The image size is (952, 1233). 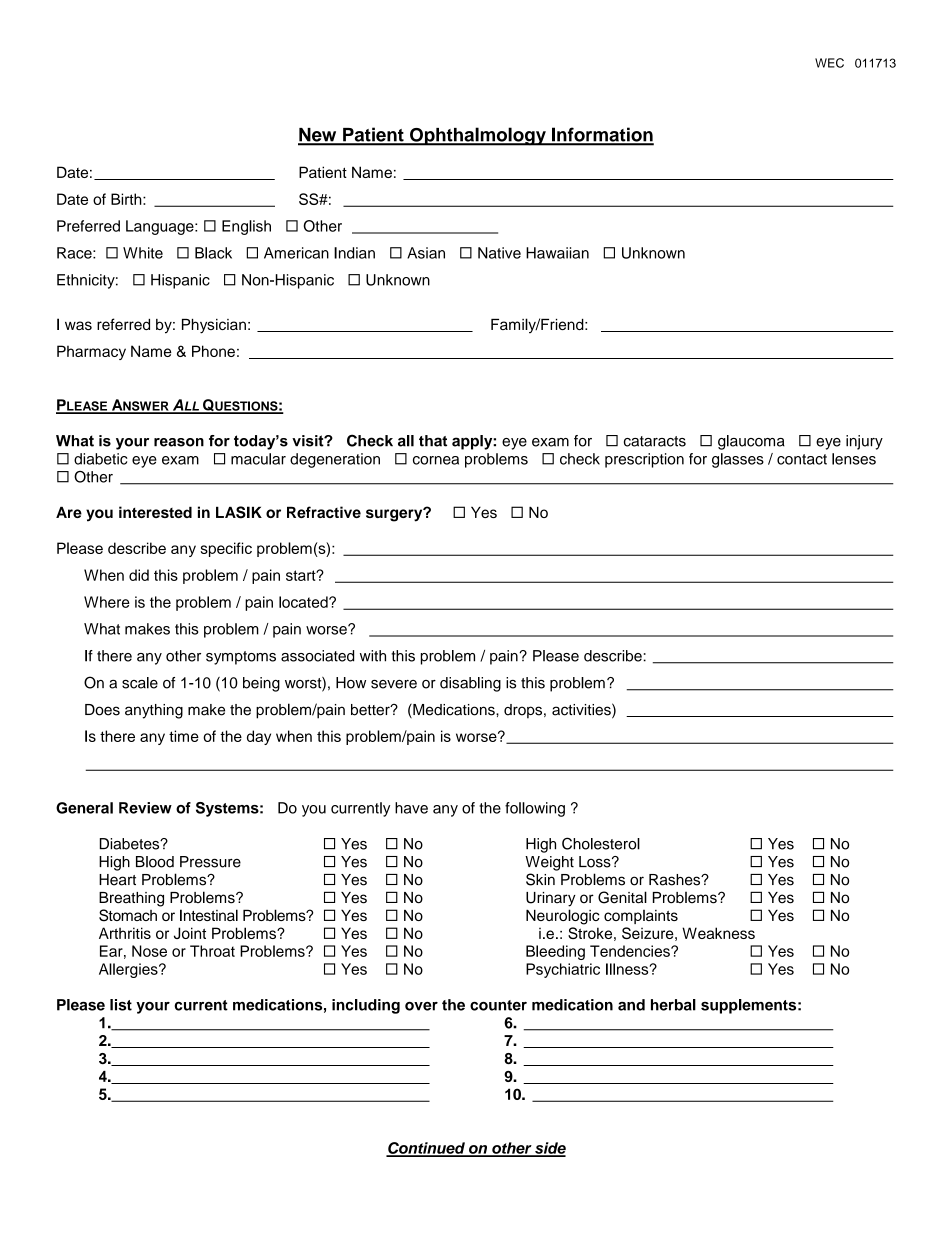 What do you see at coordinates (426, 1149) in the screenshot?
I see `Continued` at bounding box center [426, 1149].
